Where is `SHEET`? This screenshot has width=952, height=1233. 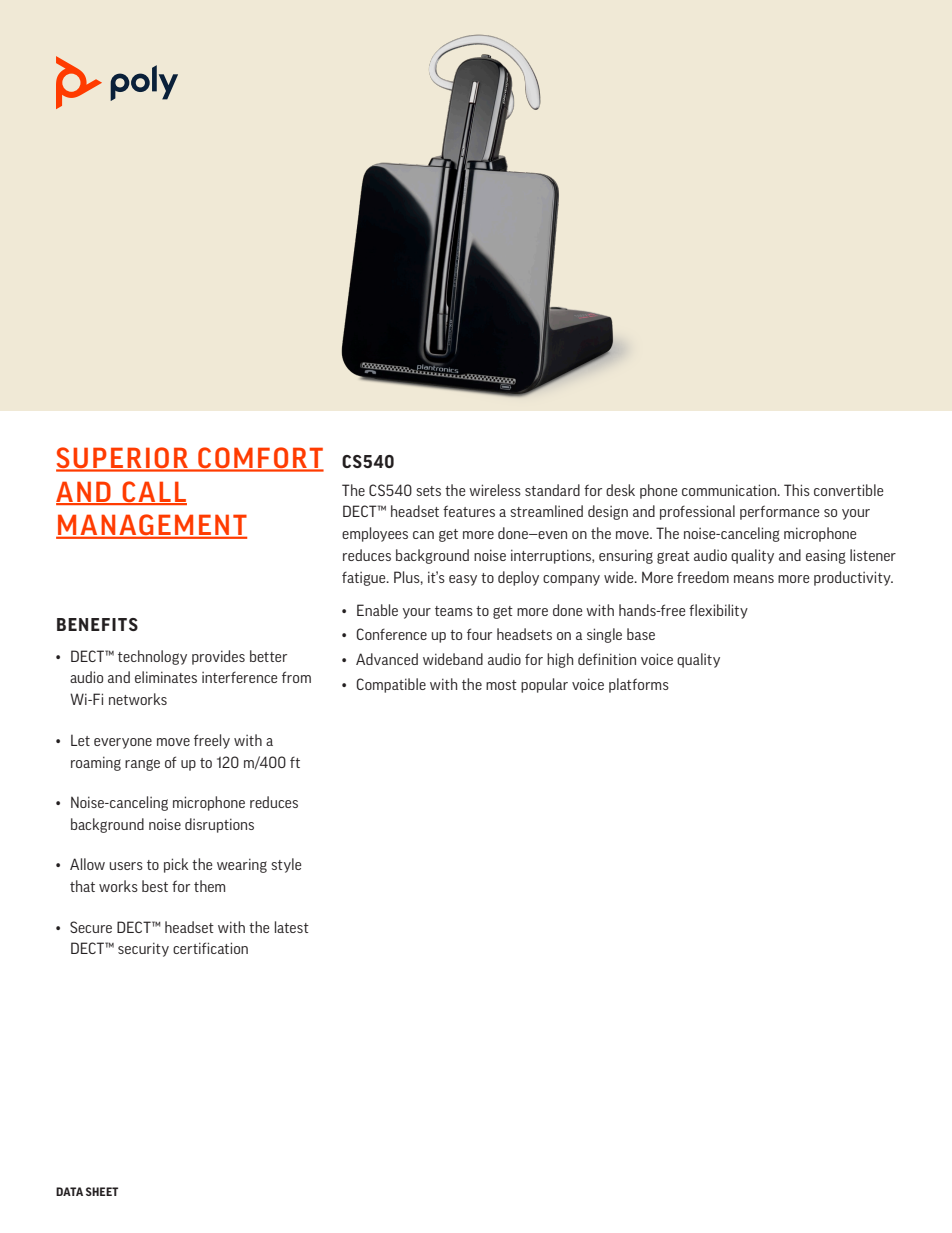 SHEET is located at coordinates (102, 1191).
